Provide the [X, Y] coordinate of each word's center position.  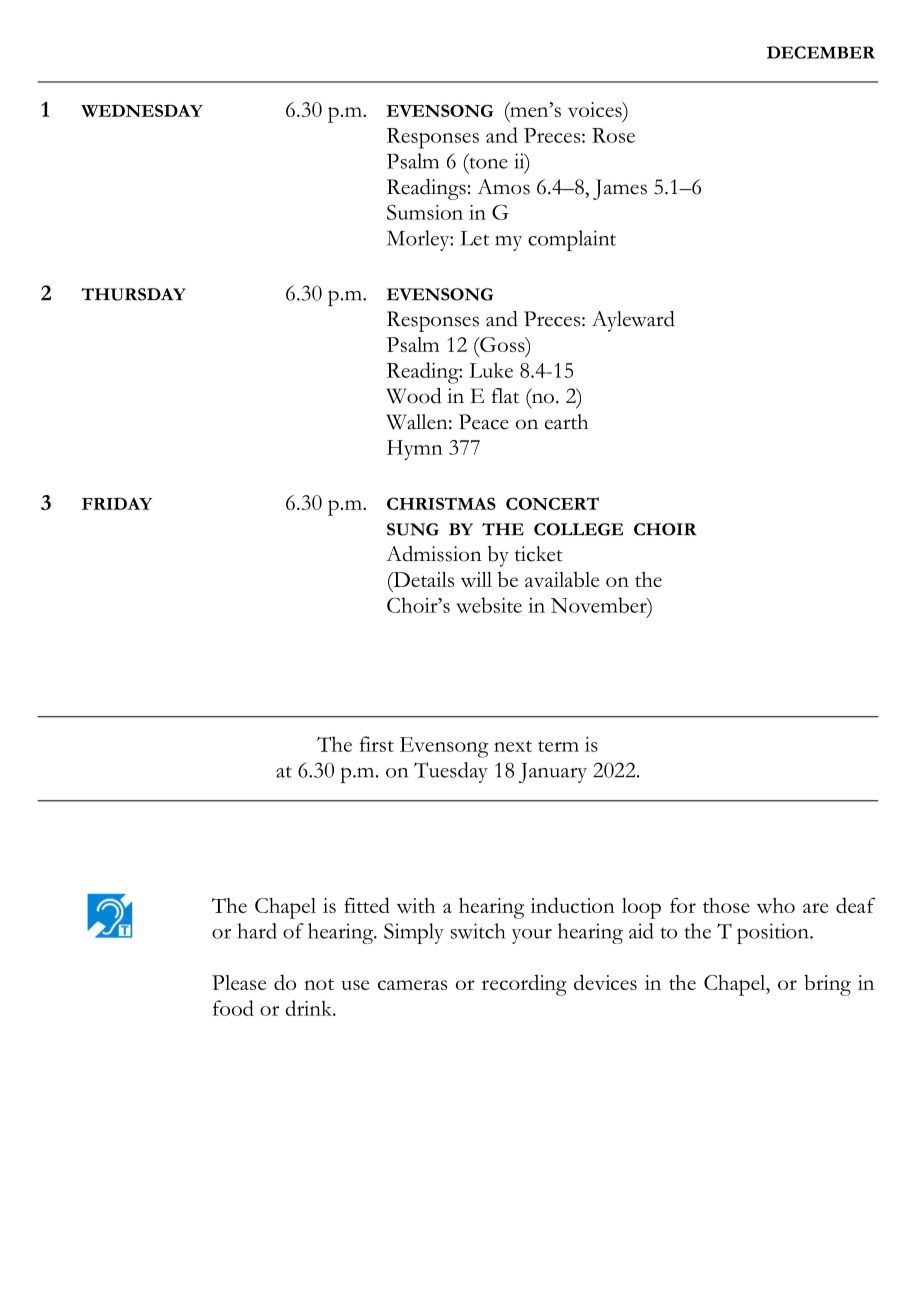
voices [596, 109]
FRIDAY [117, 503]
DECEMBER [821, 52]
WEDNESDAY [142, 110]
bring [827, 985]
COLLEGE [578, 529]
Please [239, 982]
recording [524, 985]
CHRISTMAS [441, 503]
